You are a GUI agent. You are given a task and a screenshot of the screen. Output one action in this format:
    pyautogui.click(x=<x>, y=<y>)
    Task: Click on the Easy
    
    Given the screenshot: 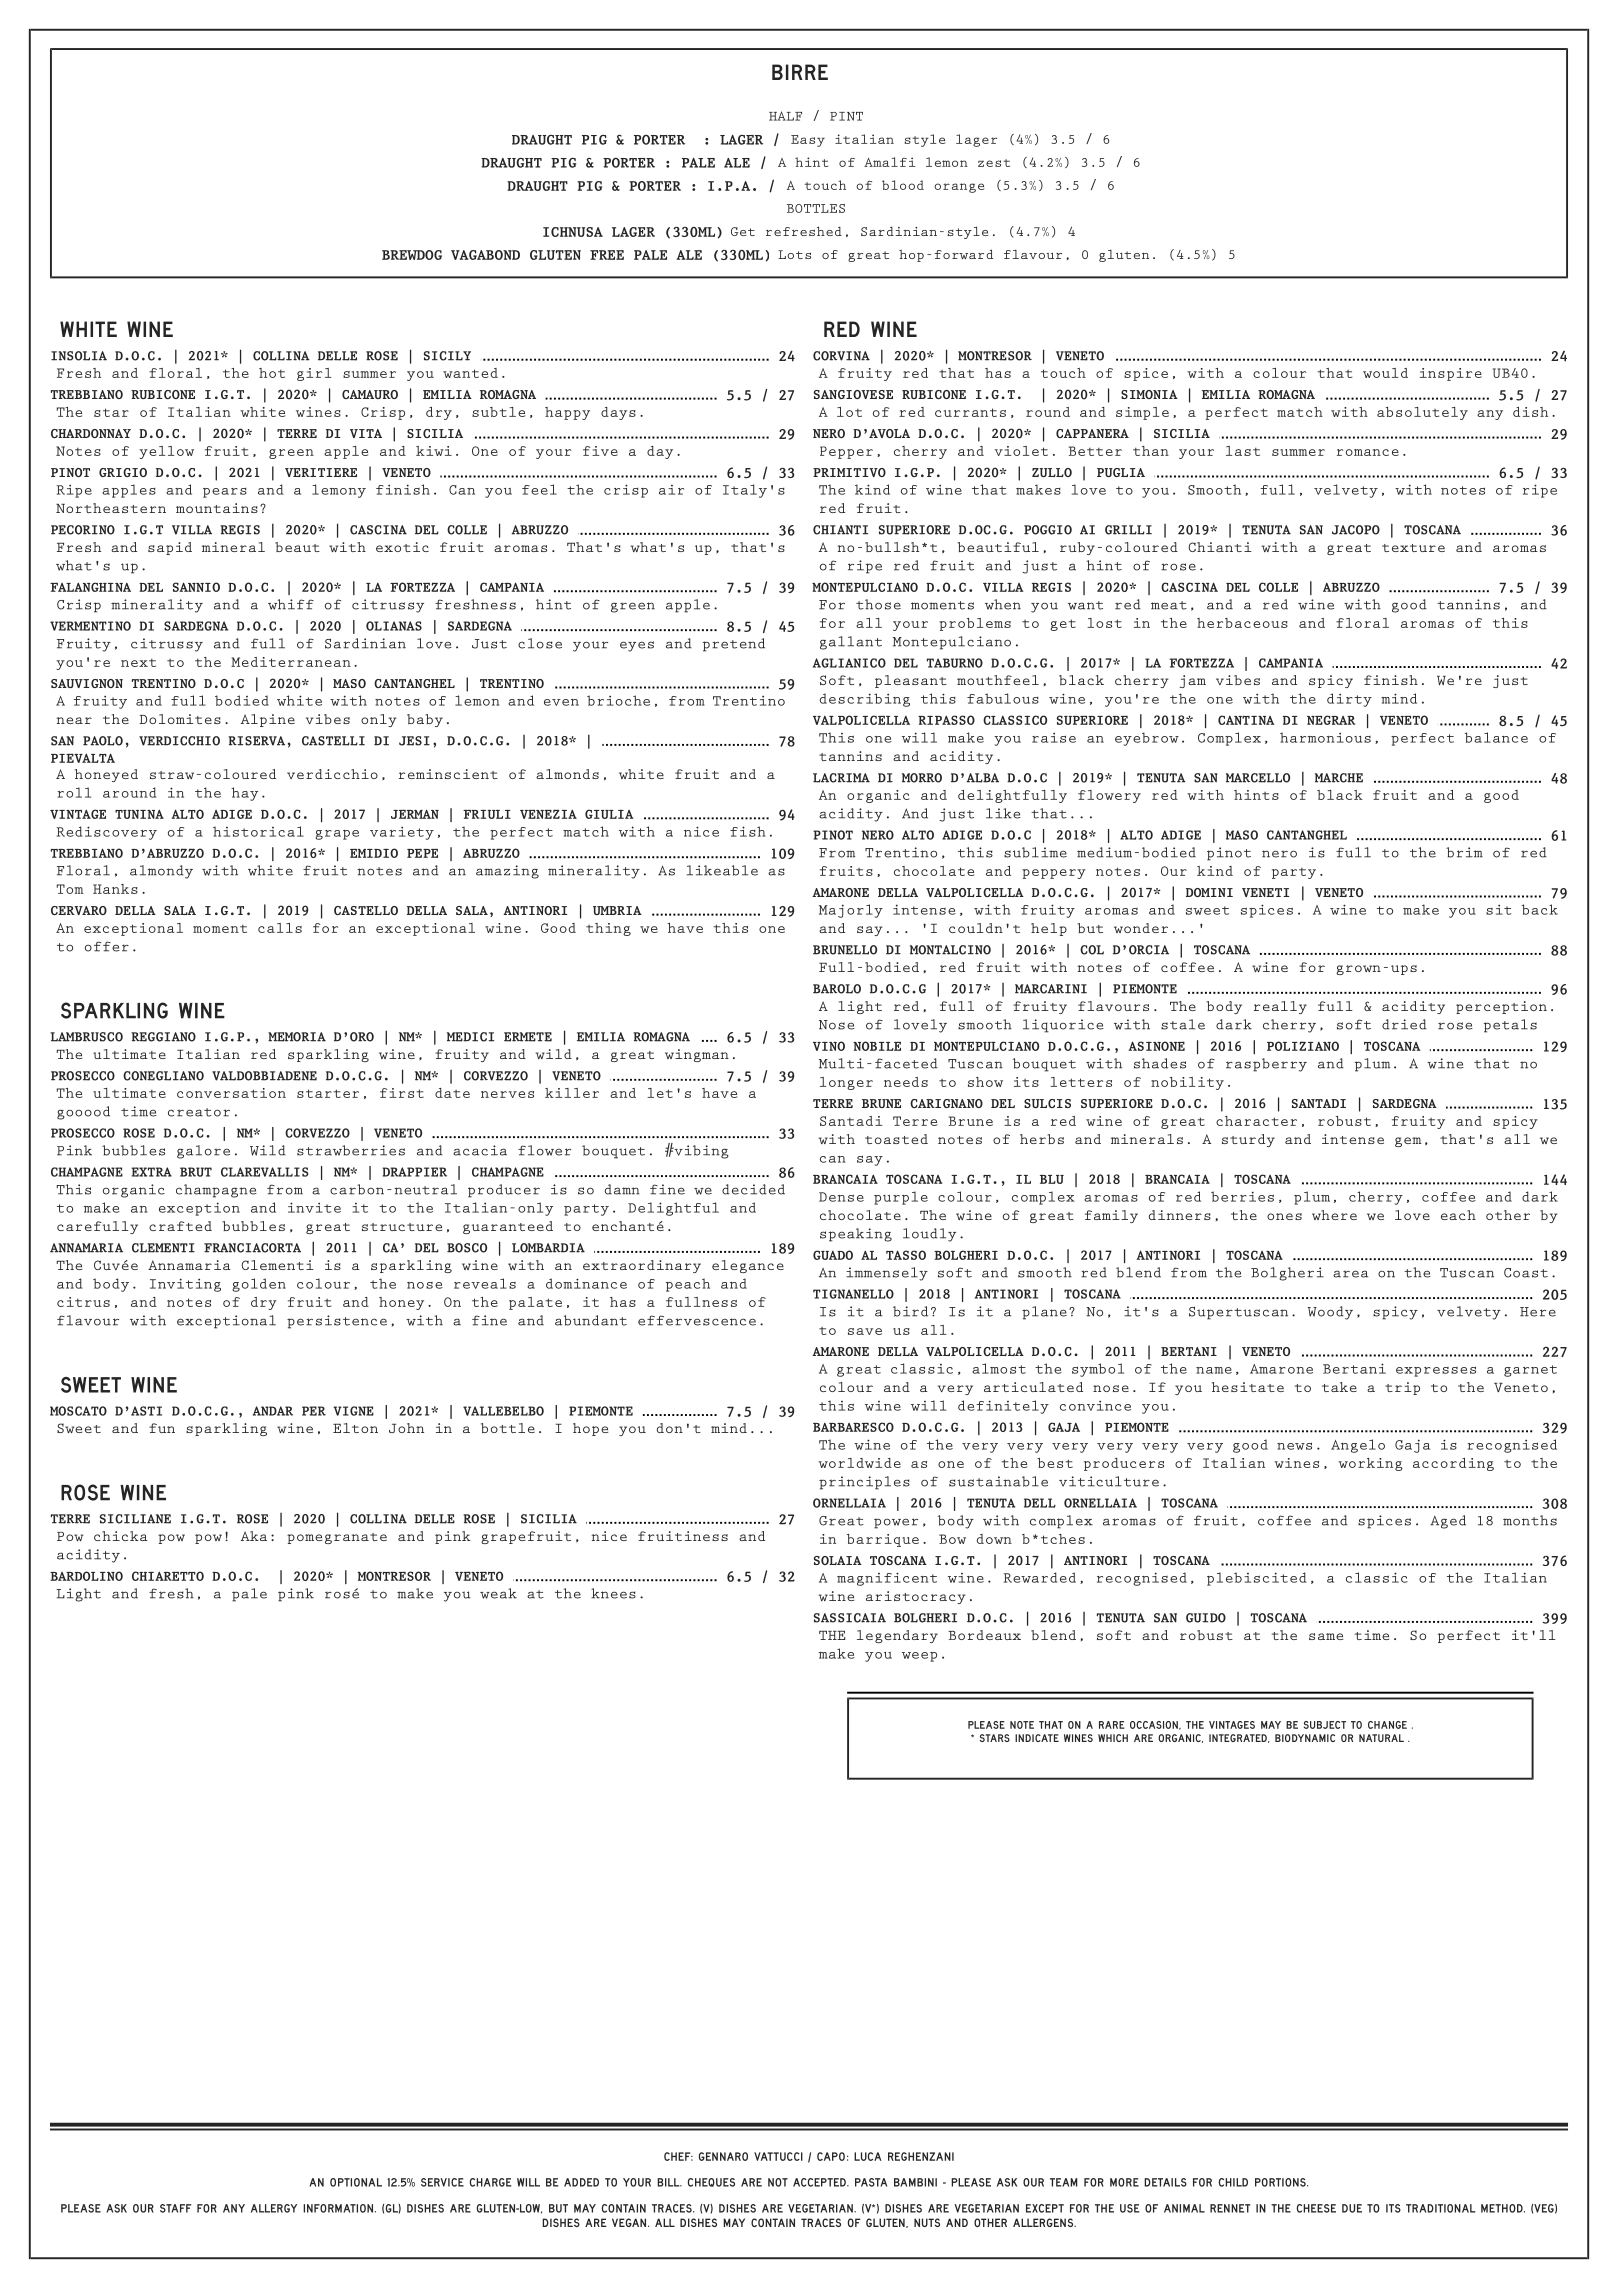 What is the action you would take?
    pyautogui.click(x=808, y=141)
